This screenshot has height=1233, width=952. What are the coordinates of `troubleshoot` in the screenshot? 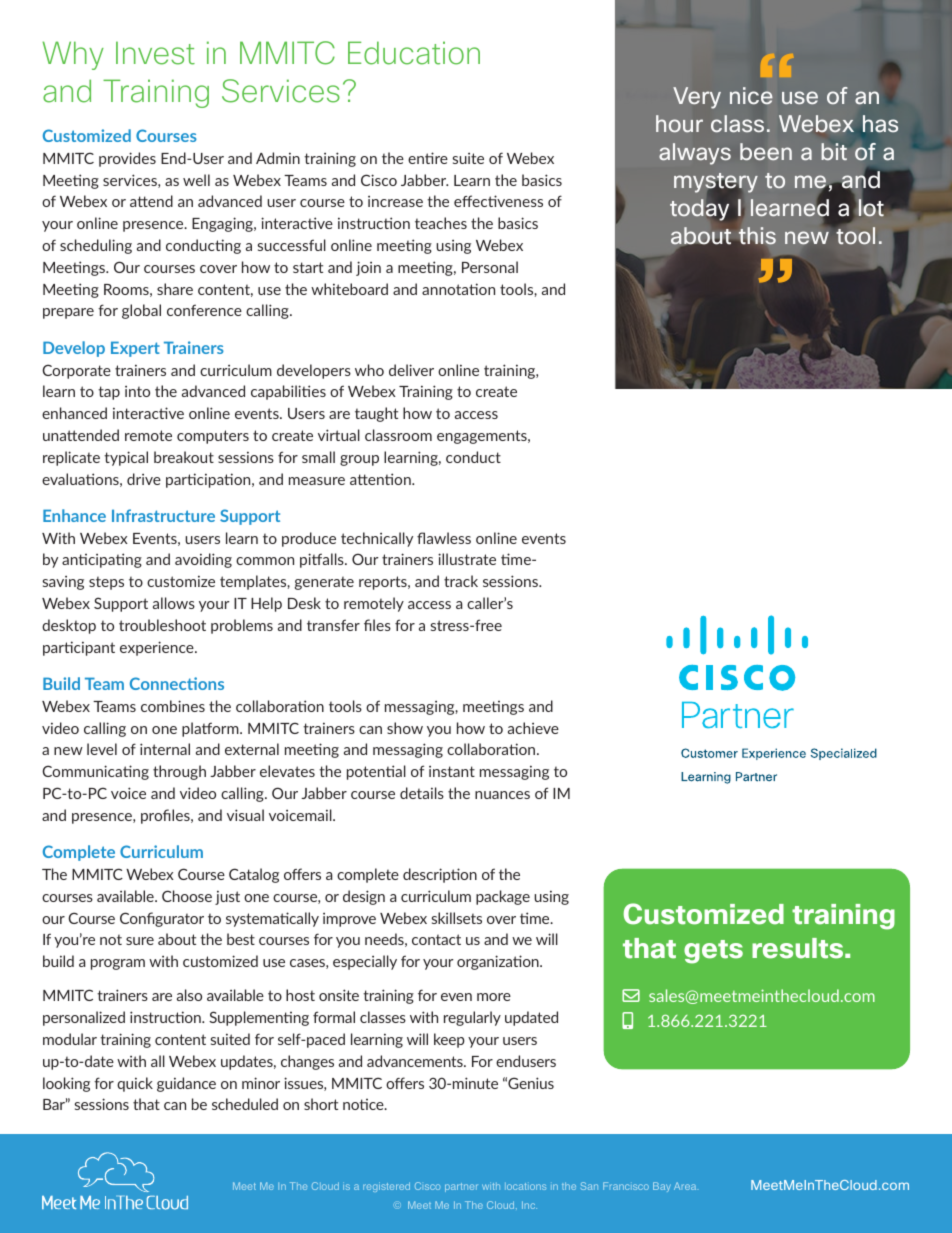 It's located at (162, 625).
